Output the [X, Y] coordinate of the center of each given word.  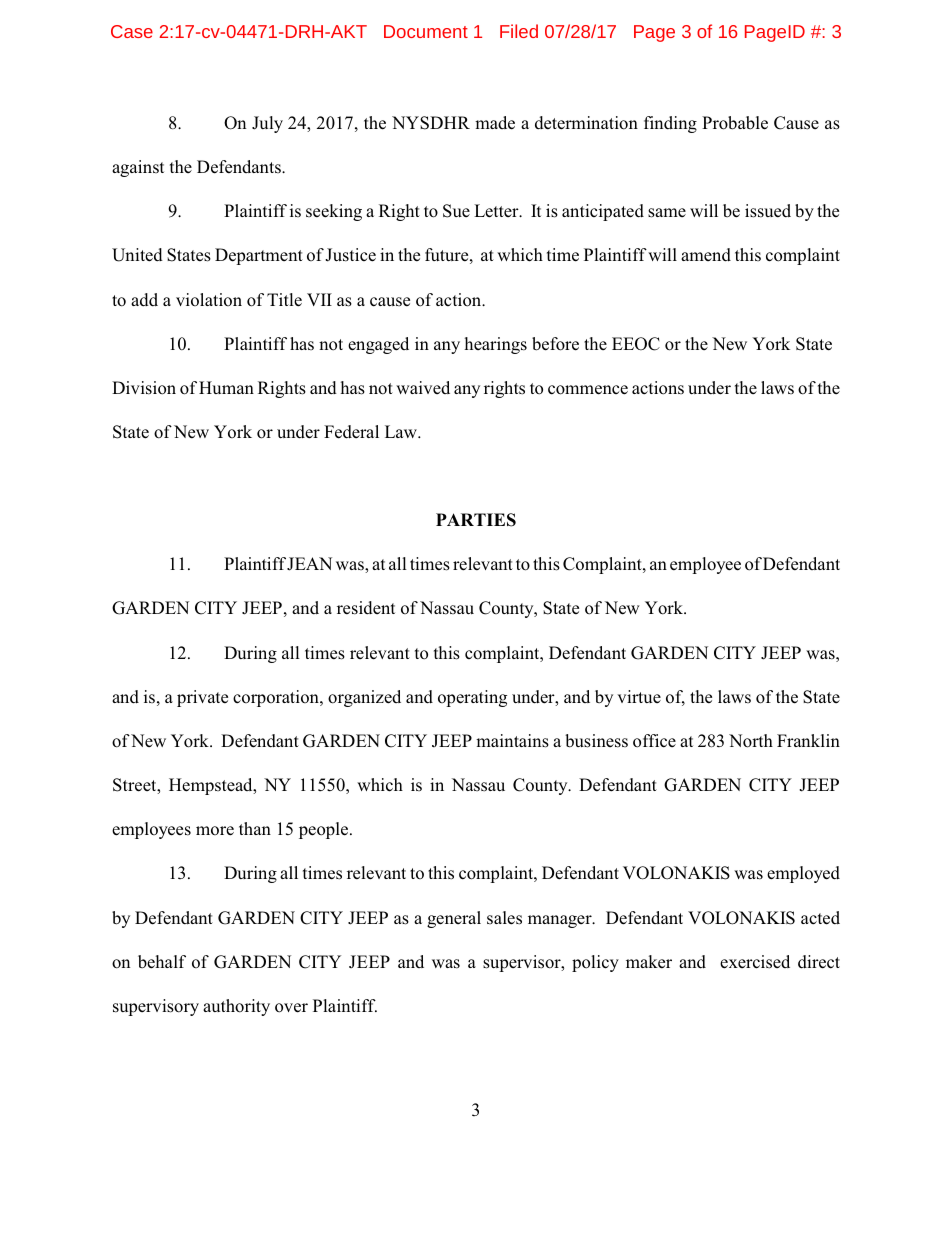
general [454, 919]
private [202, 698]
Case [132, 31]
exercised [755, 962]
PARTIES [476, 520]
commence [588, 390]
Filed [519, 31]
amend [706, 255]
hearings [495, 345]
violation [209, 299]
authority [236, 1007]
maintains [512, 741]
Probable [735, 123]
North [751, 741]
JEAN [309, 564]
